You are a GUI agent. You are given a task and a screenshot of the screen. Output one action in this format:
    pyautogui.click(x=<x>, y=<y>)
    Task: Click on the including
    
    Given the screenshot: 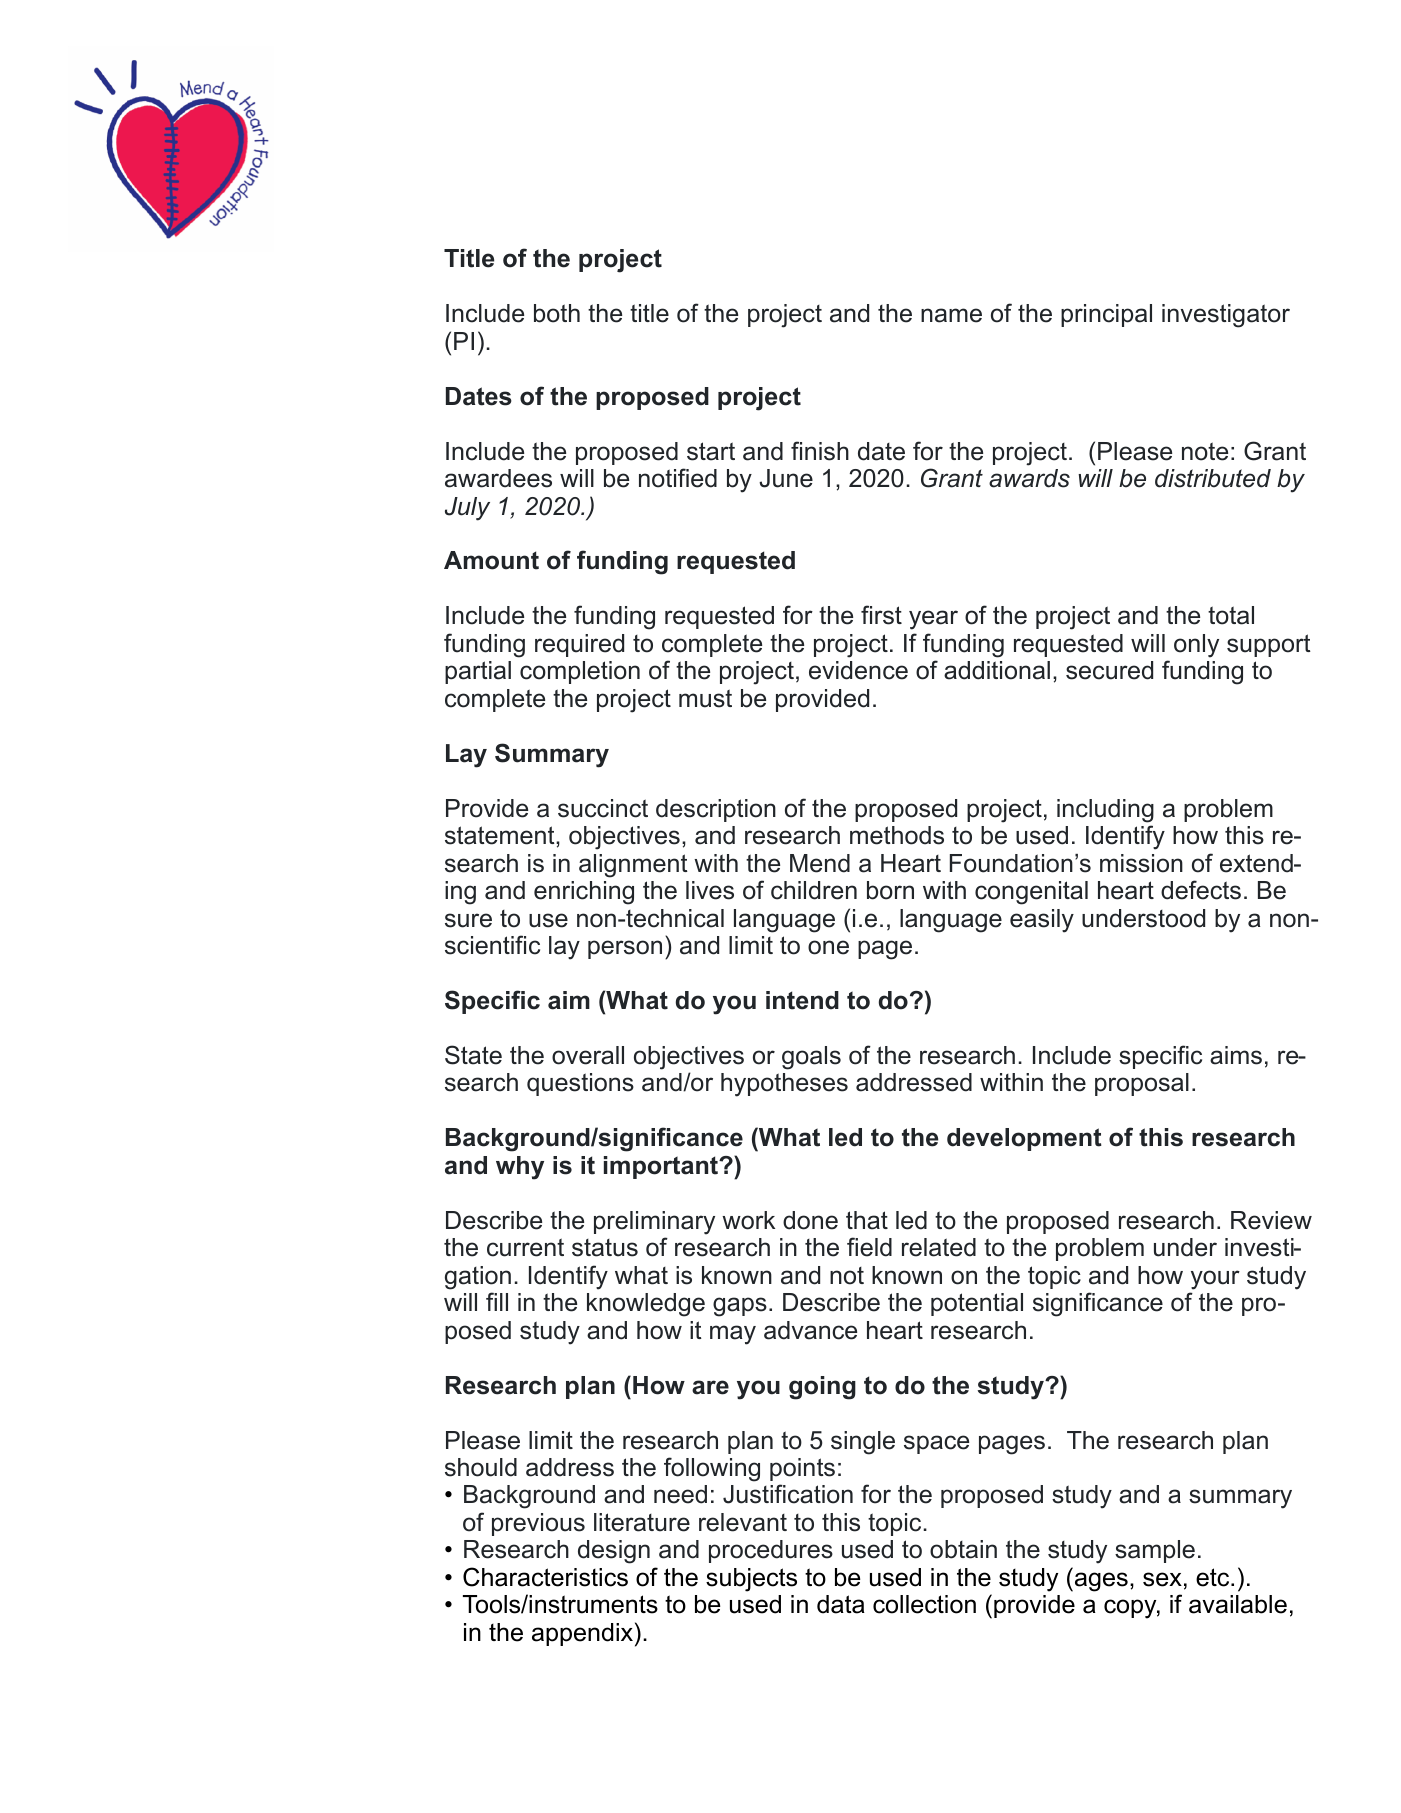 What is the action you would take?
    pyautogui.click(x=1105, y=811)
